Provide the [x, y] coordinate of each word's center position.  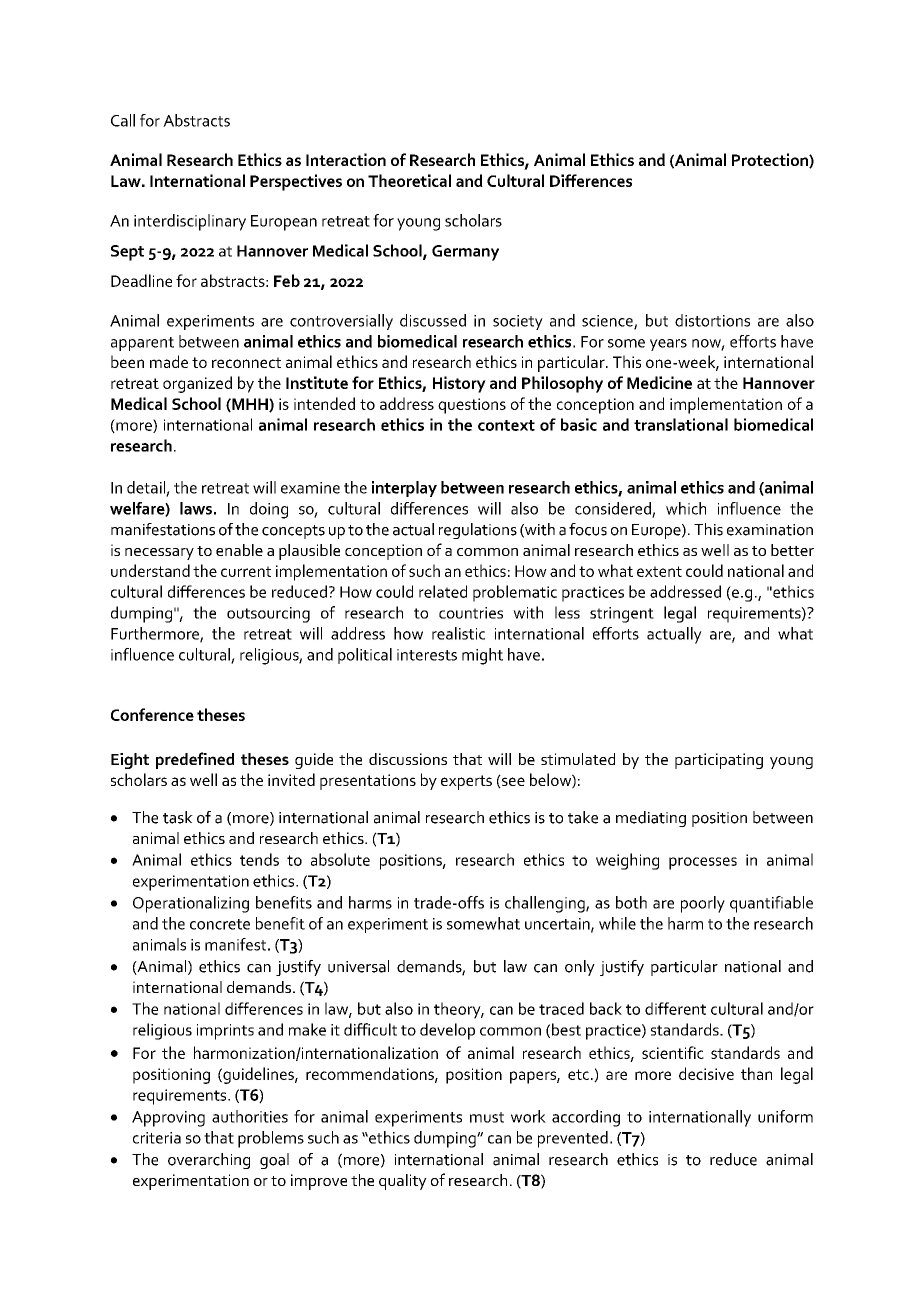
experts [466, 782]
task [178, 817]
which [686, 508]
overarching [209, 1161]
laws [196, 508]
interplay [404, 489]
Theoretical [409, 180]
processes [703, 863]
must [487, 1117]
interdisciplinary [190, 222]
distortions [712, 320]
